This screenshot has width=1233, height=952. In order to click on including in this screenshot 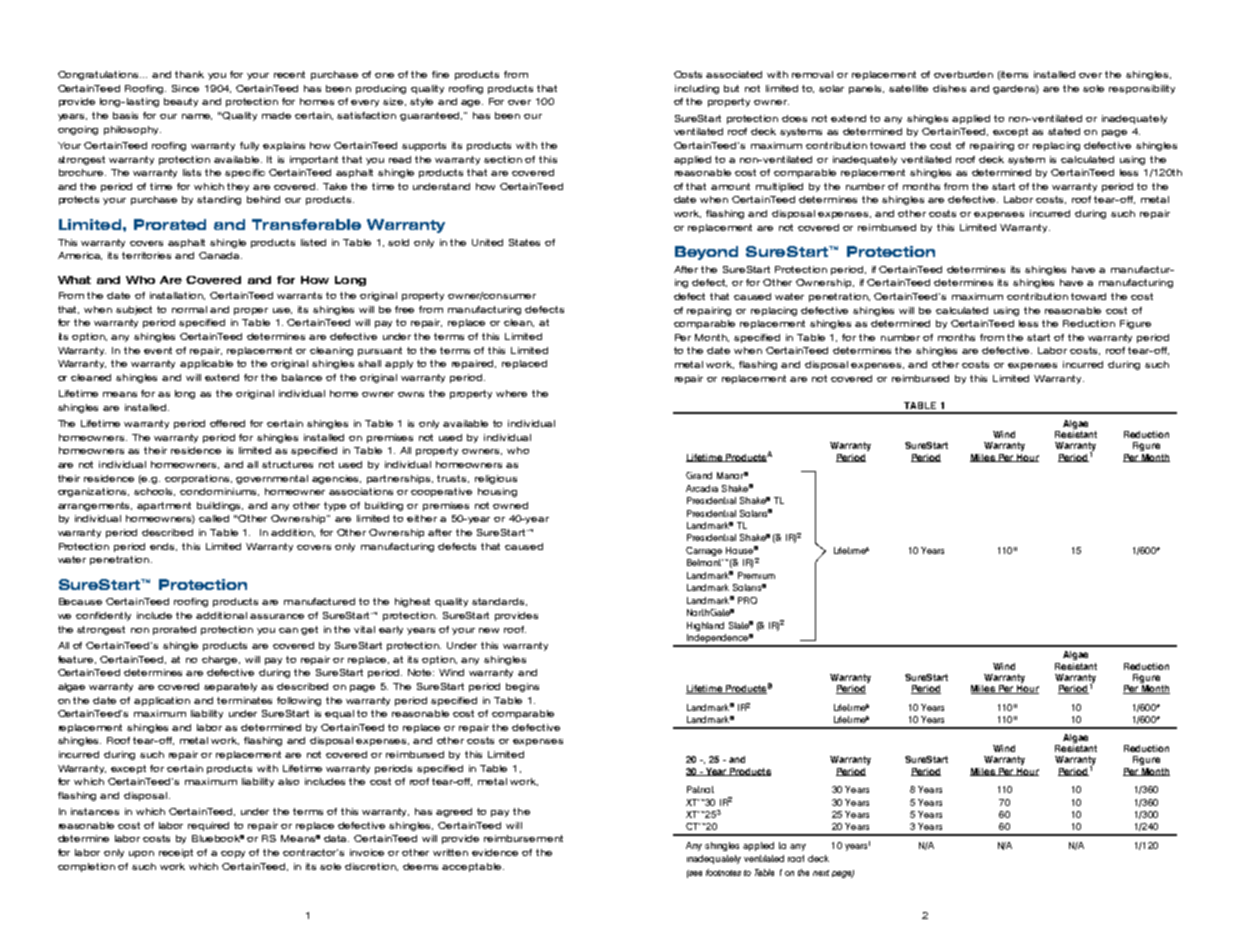, I will do `click(697, 89)`.
